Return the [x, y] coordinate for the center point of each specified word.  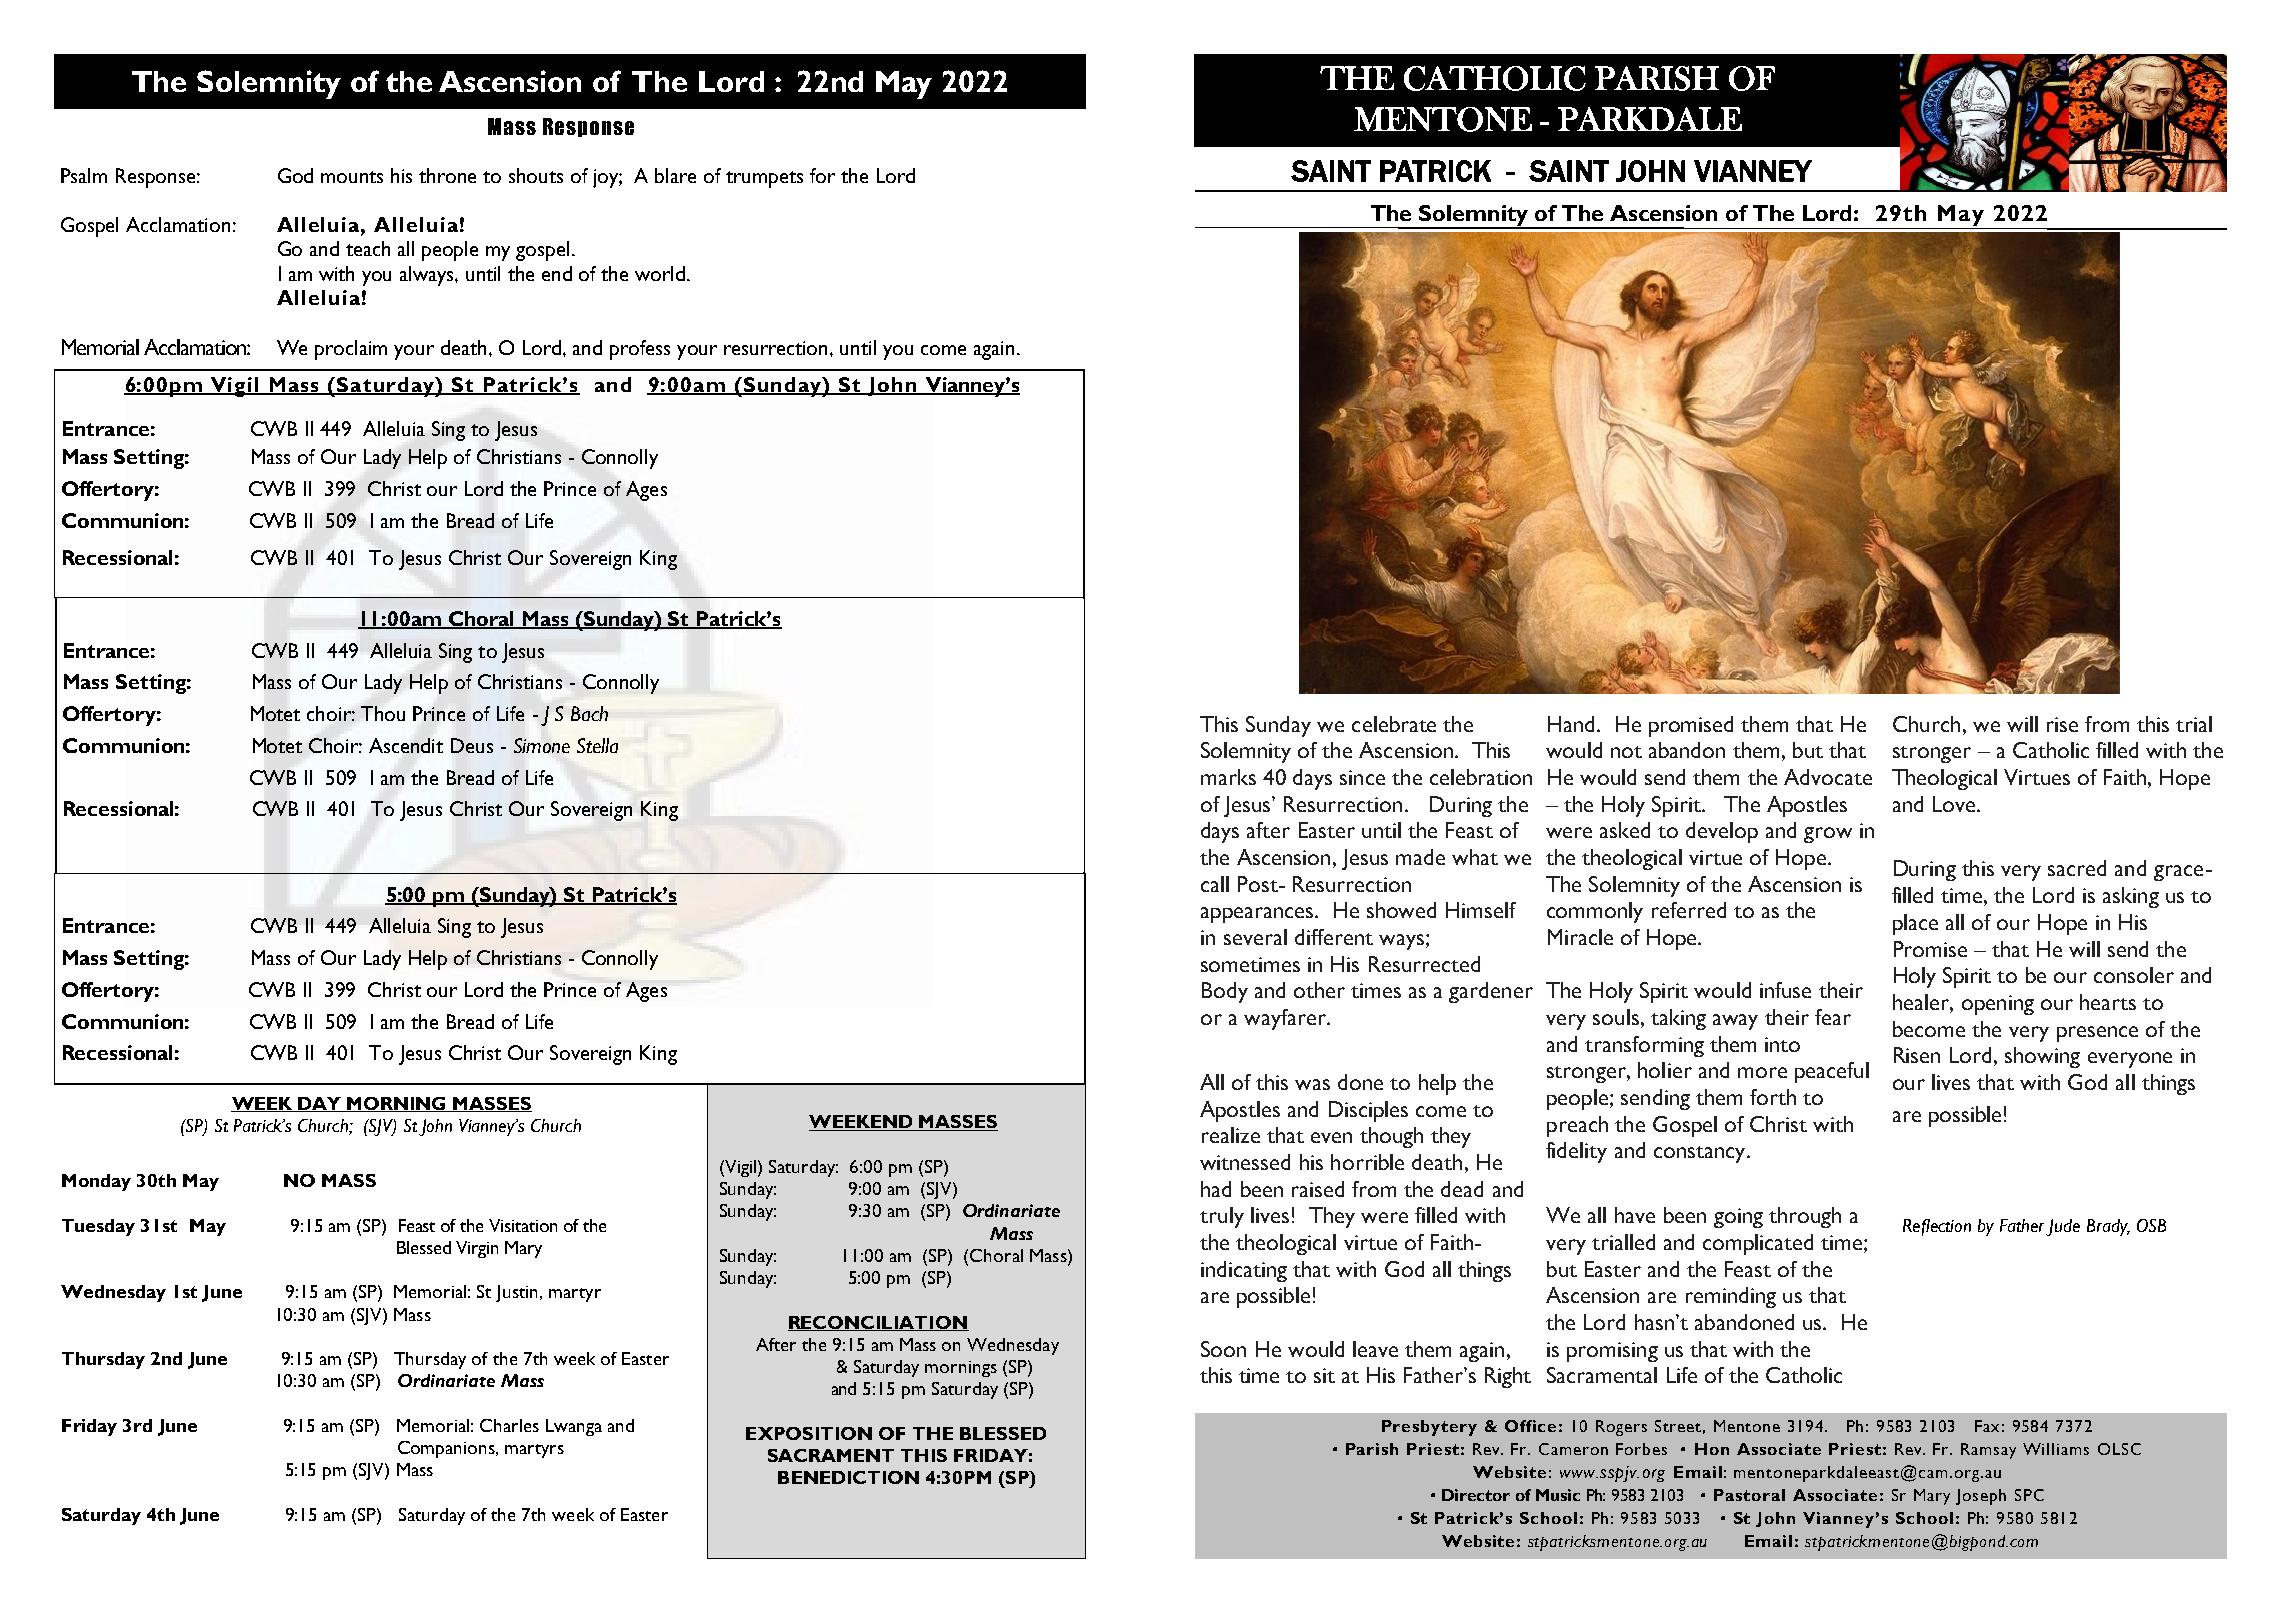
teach [368, 248]
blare [675, 175]
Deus [472, 745]
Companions [447, 1449]
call [1215, 884]
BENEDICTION [848, 1477]
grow [1828, 835]
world [660, 273]
